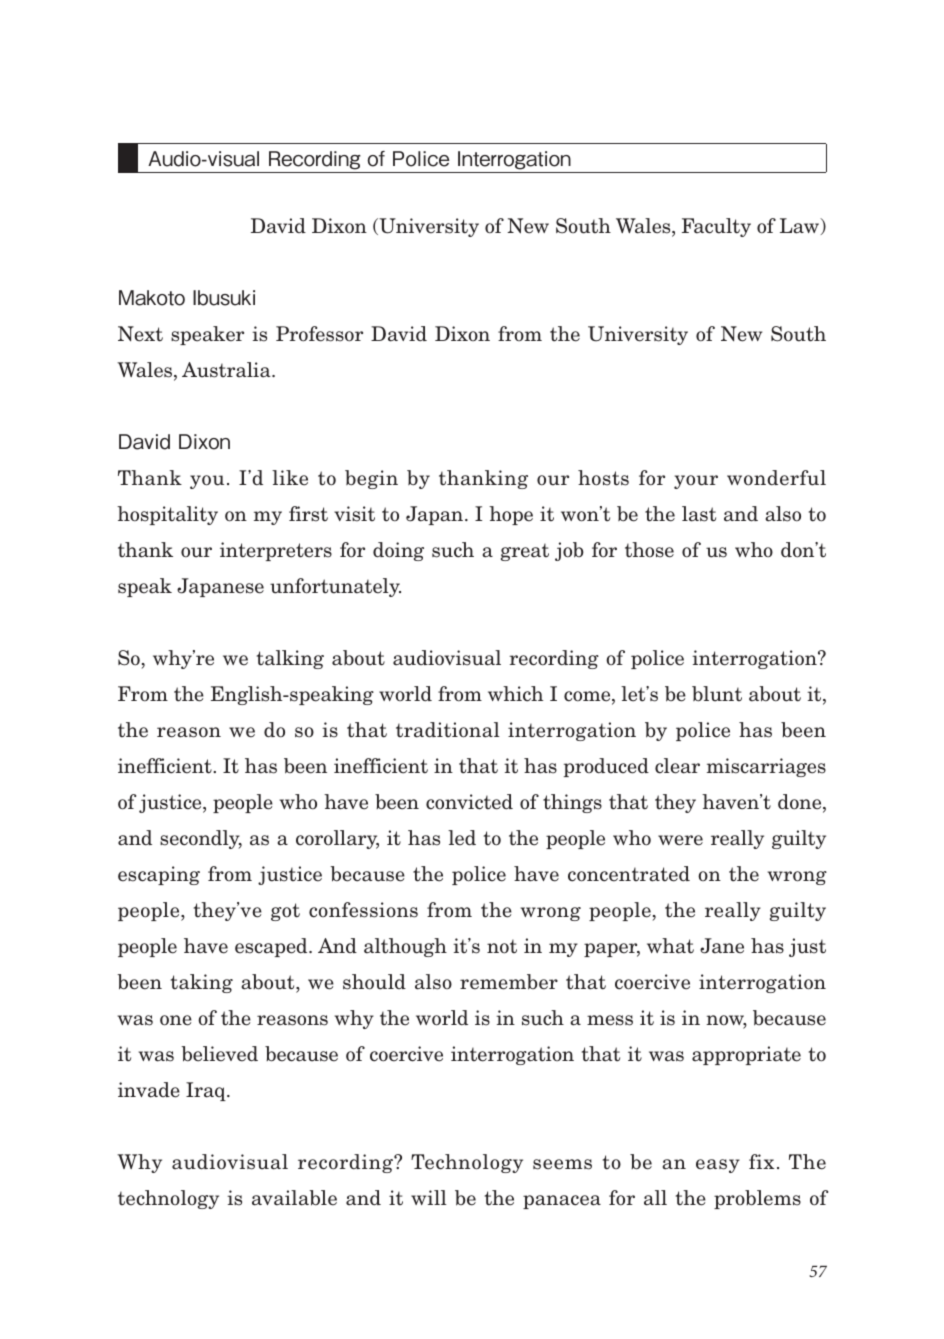 The width and height of the screenshot is (944, 1339). Describe the element at coordinates (717, 694) in the screenshot. I see `blunt` at that location.
